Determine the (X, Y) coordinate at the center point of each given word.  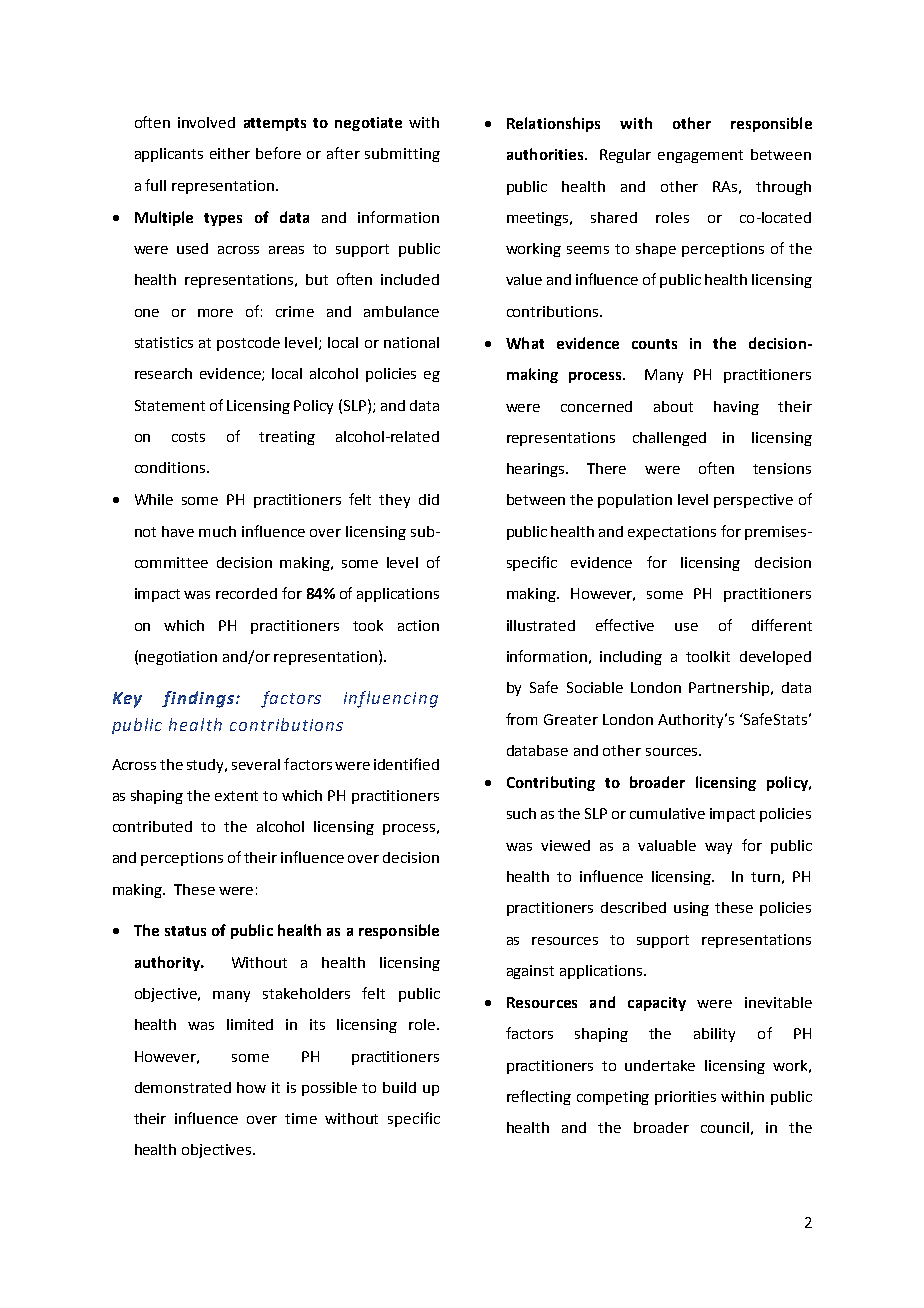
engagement (700, 156)
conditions (171, 467)
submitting (402, 155)
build (399, 1087)
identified (406, 764)
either (230, 153)
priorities (685, 1098)
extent (236, 796)
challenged (669, 439)
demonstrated (183, 1087)
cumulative (667, 813)
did (429, 499)
